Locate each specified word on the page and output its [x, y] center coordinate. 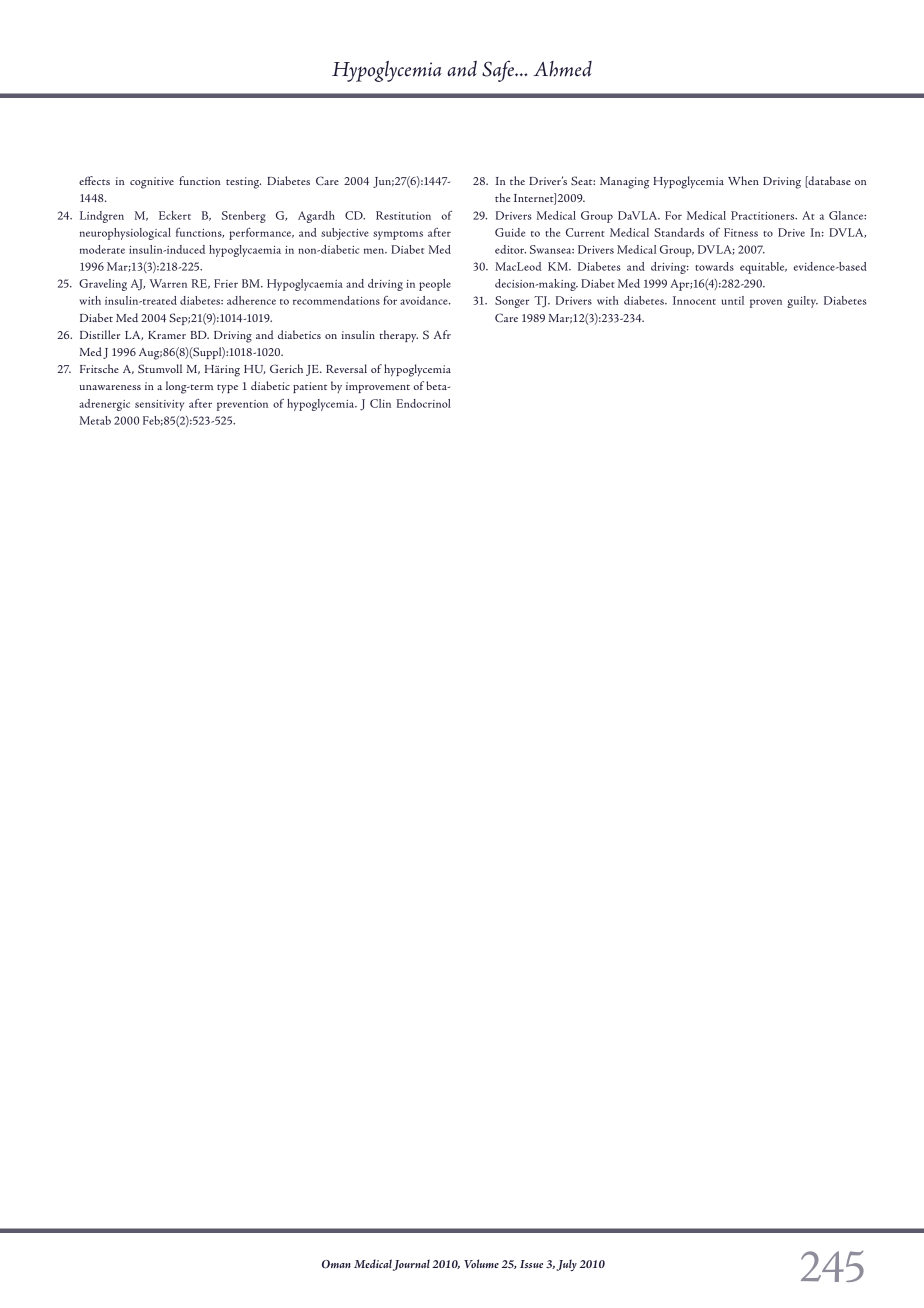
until [732, 300]
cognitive [152, 183]
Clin [380, 403]
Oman [336, 1264]
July [567, 1265]
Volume [481, 1263]
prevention [242, 405]
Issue [531, 1264]
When [743, 180]
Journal [411, 1265]
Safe [499, 71]
